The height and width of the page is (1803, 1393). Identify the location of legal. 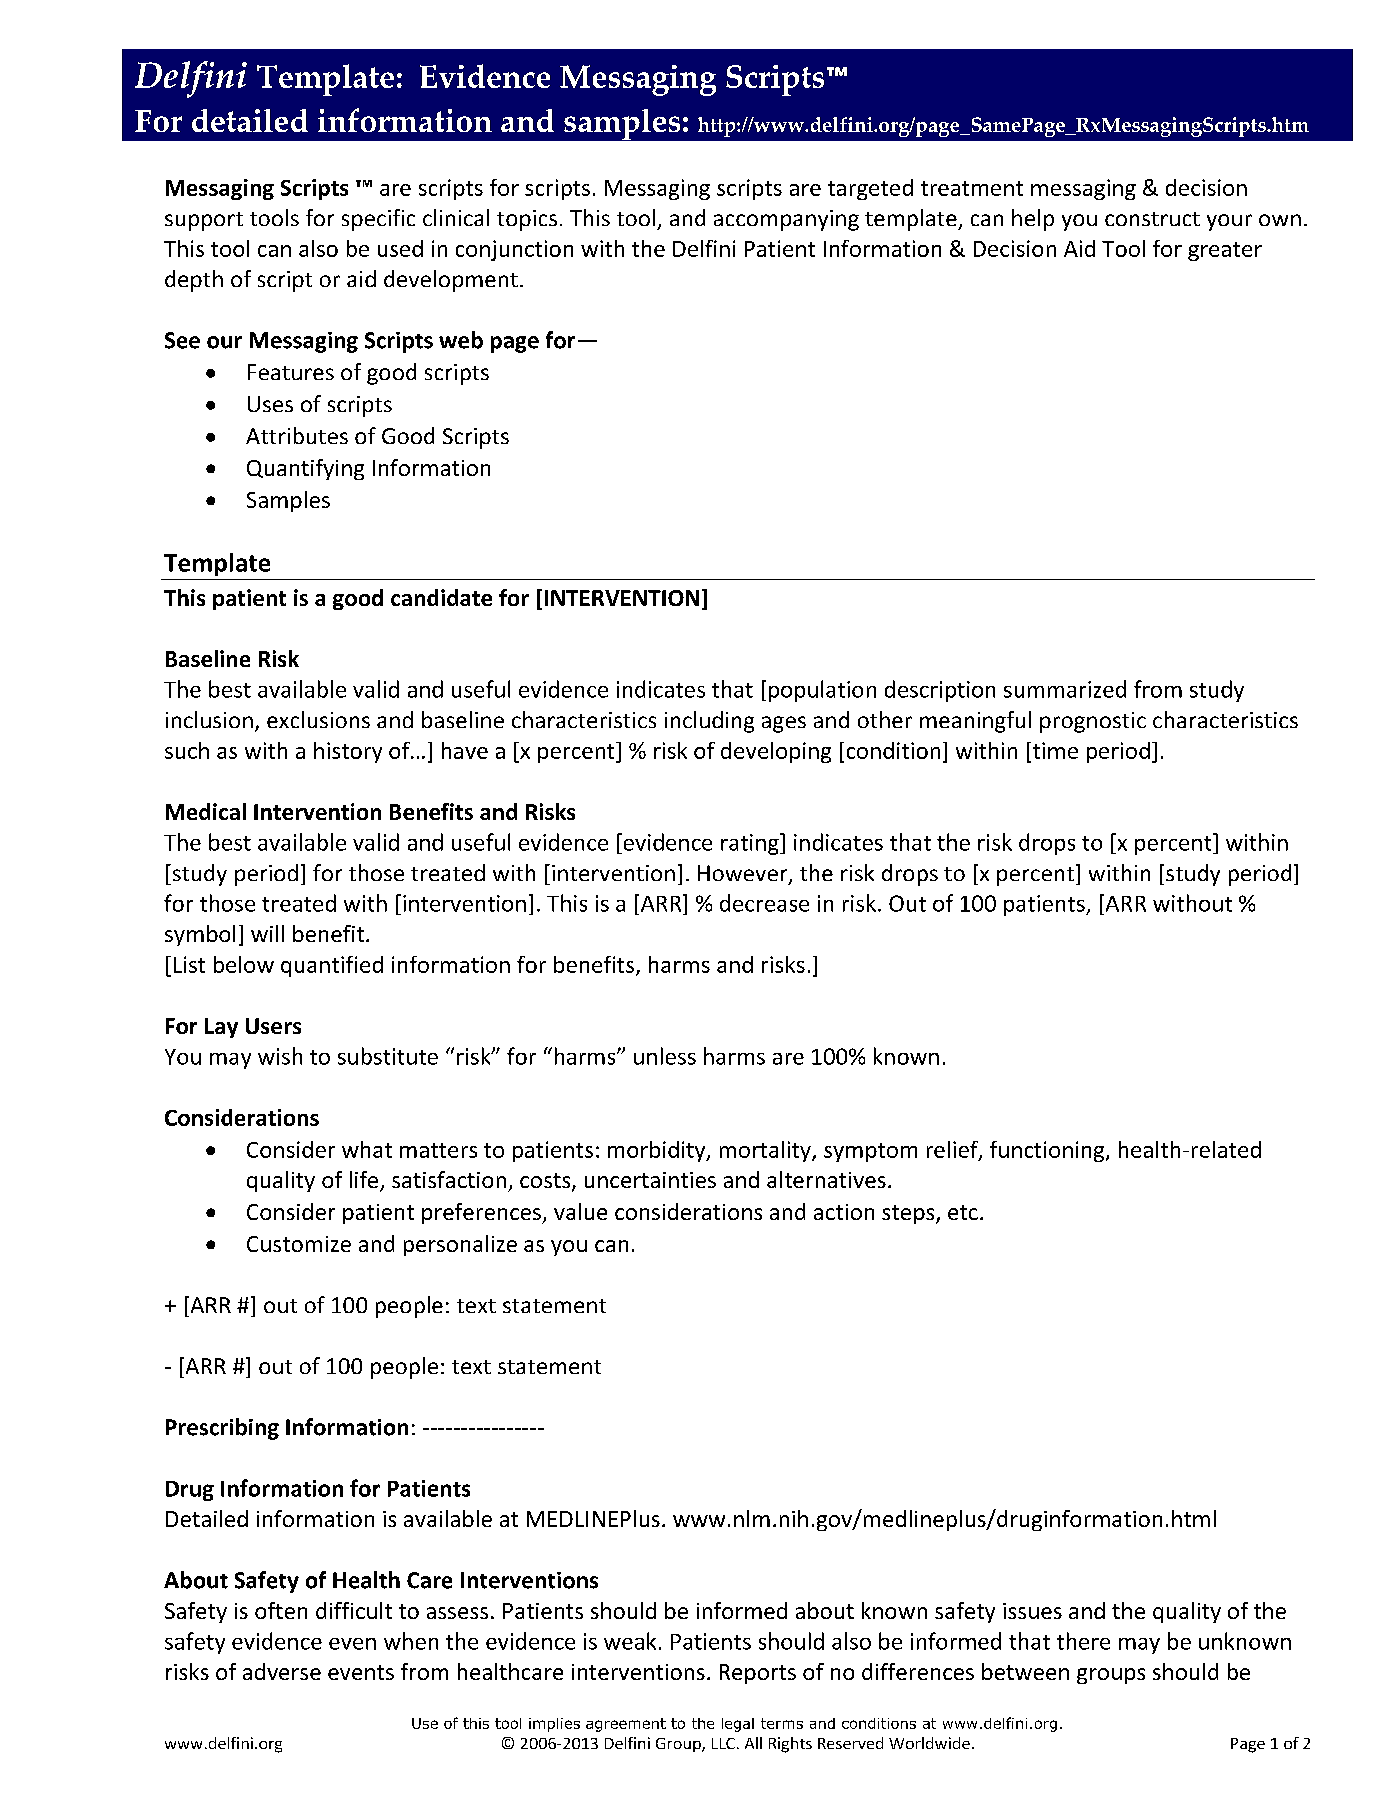
(738, 1725).
